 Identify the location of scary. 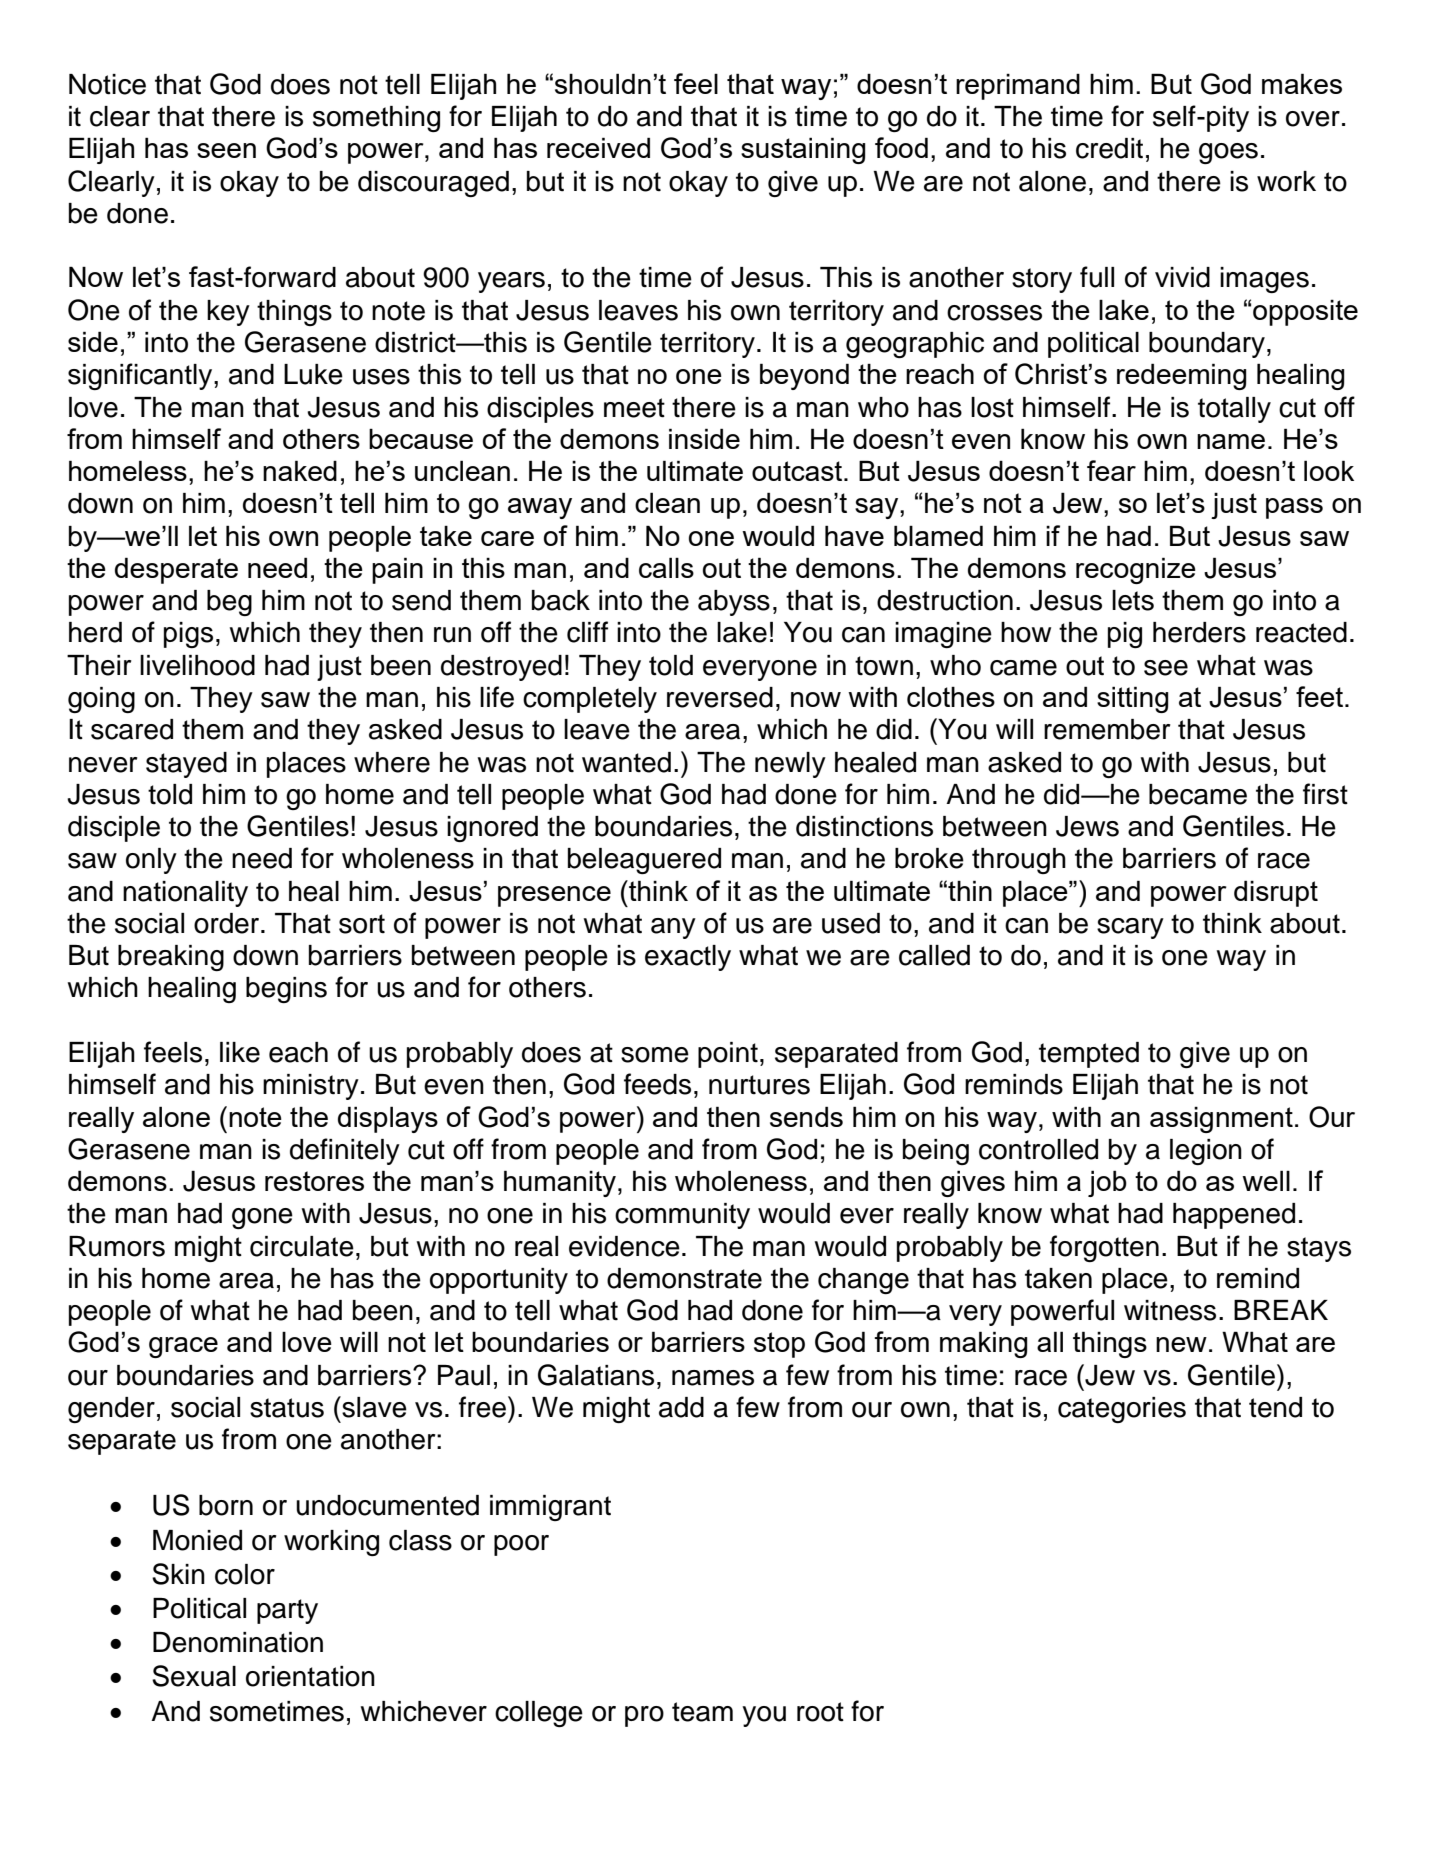
(1130, 928).
